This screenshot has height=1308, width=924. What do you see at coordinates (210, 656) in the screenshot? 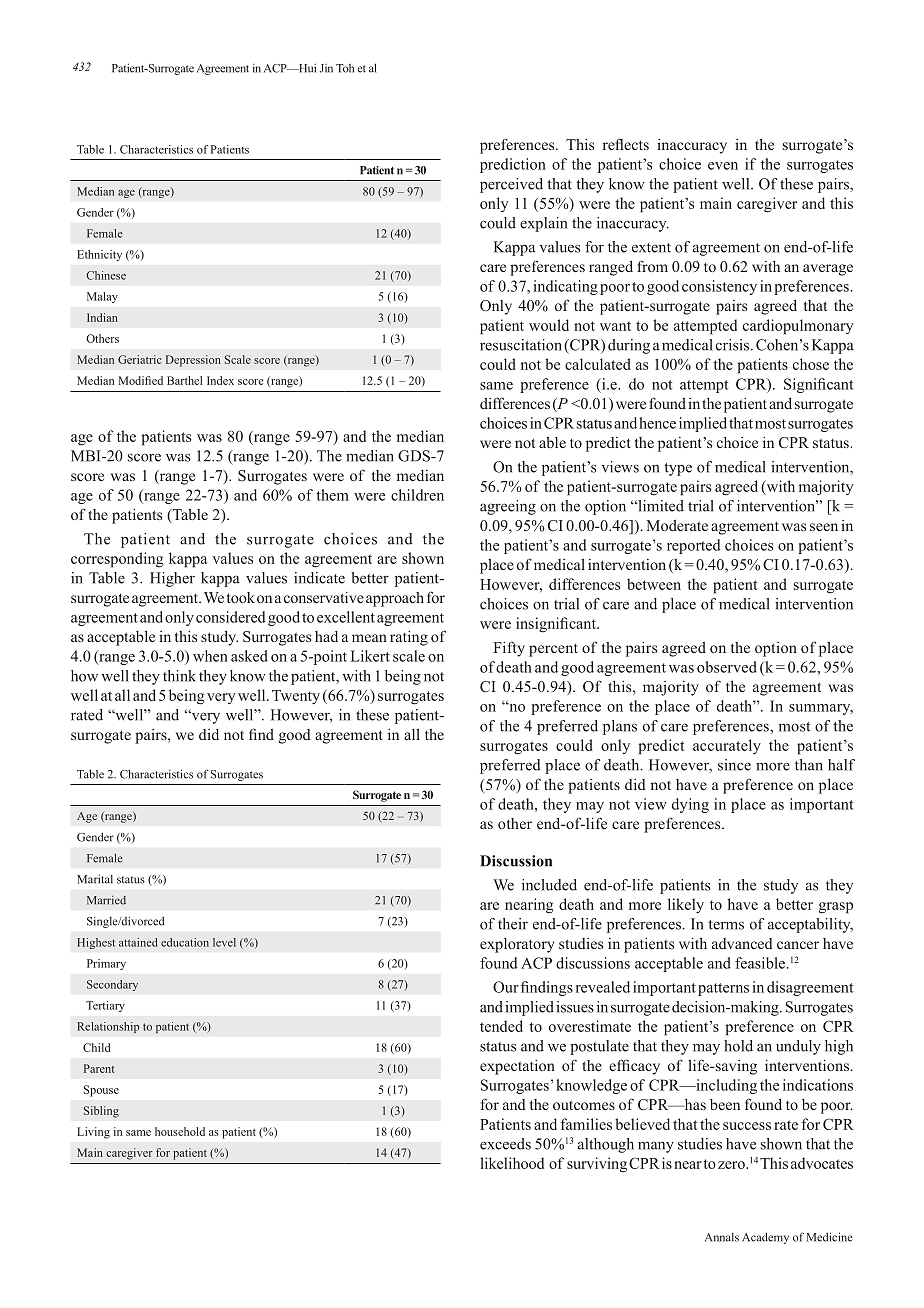
I see `when` at bounding box center [210, 656].
